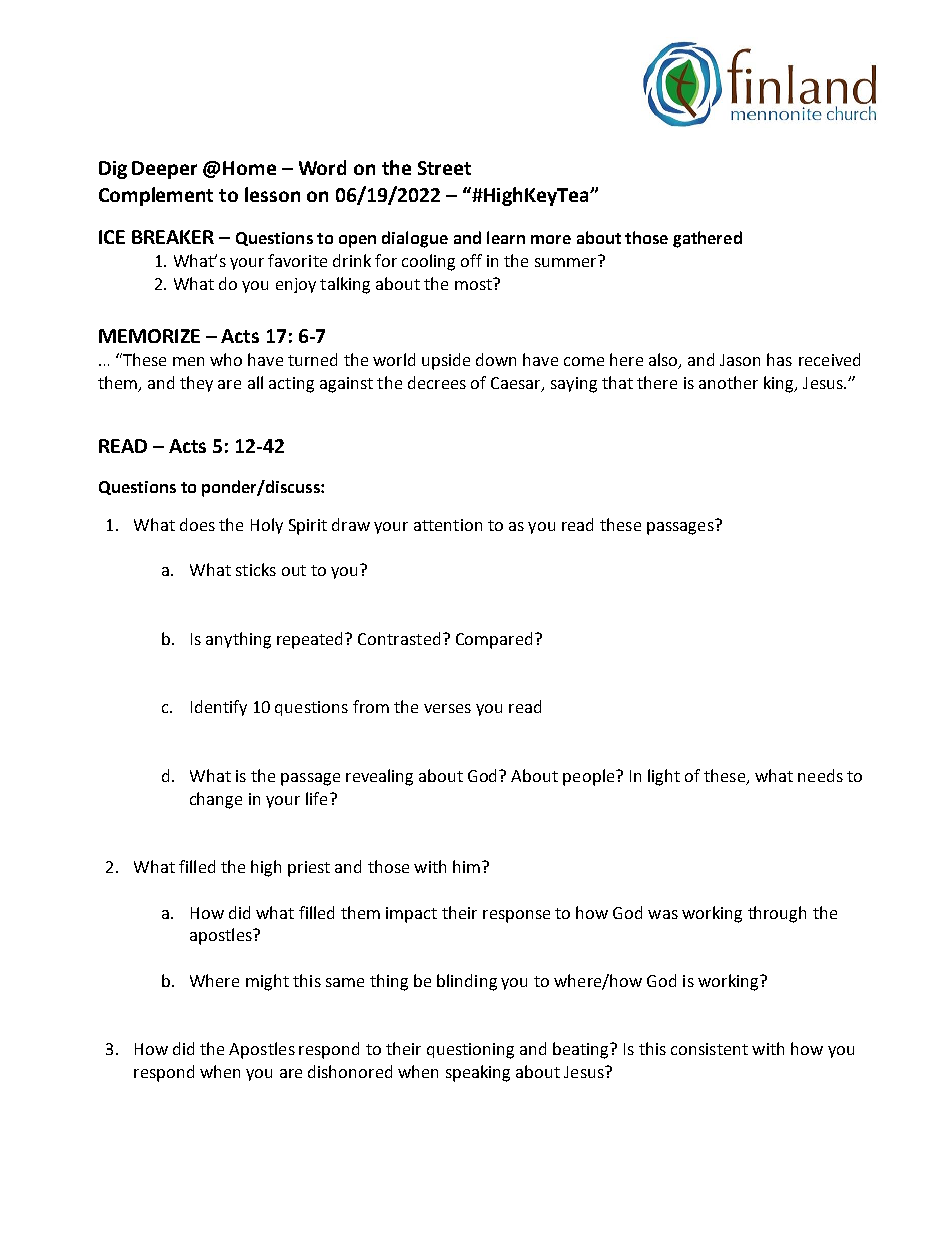  What do you see at coordinates (267, 982) in the screenshot?
I see `might` at bounding box center [267, 982].
